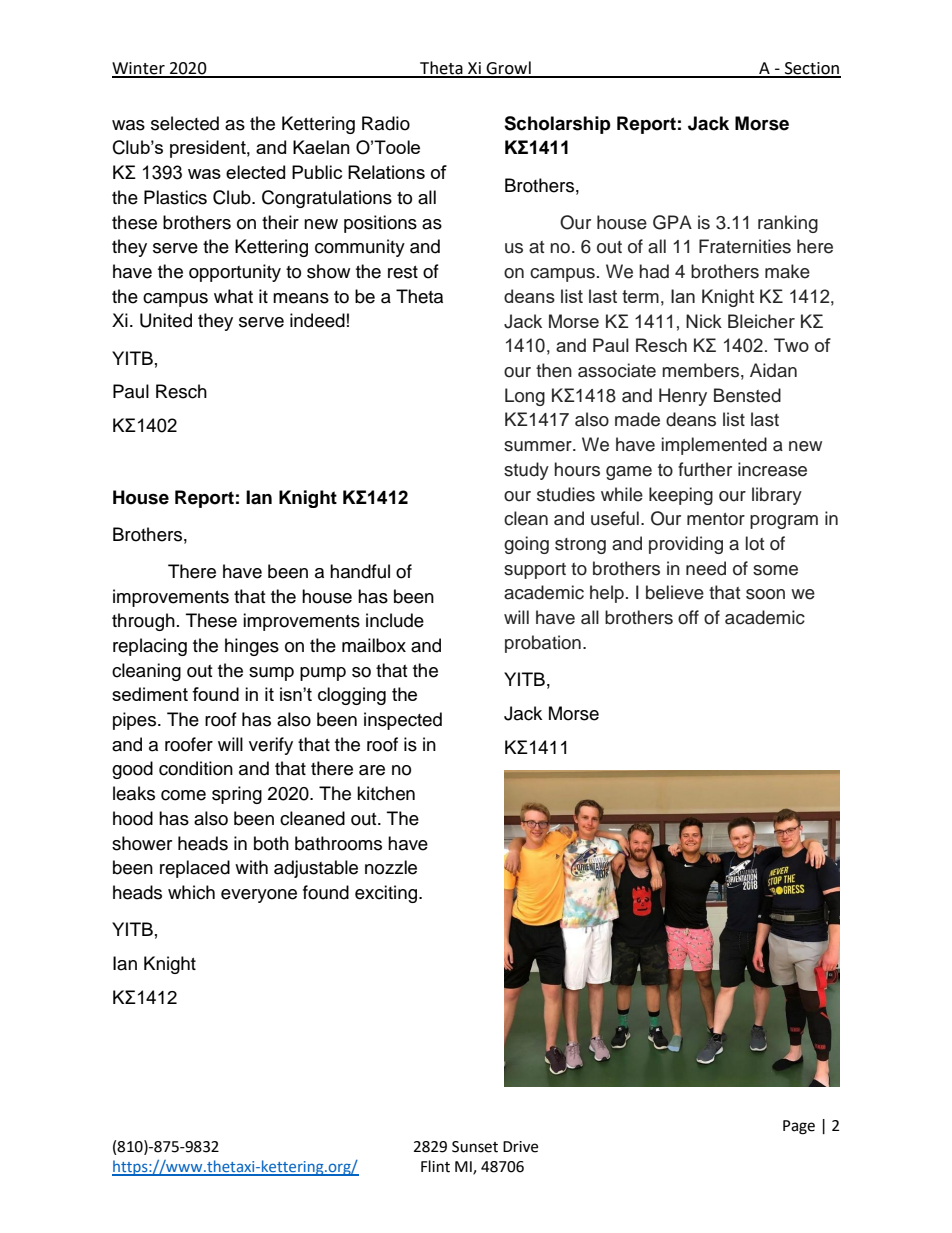  What do you see at coordinates (799, 1127) in the screenshot?
I see `Page` at bounding box center [799, 1127].
